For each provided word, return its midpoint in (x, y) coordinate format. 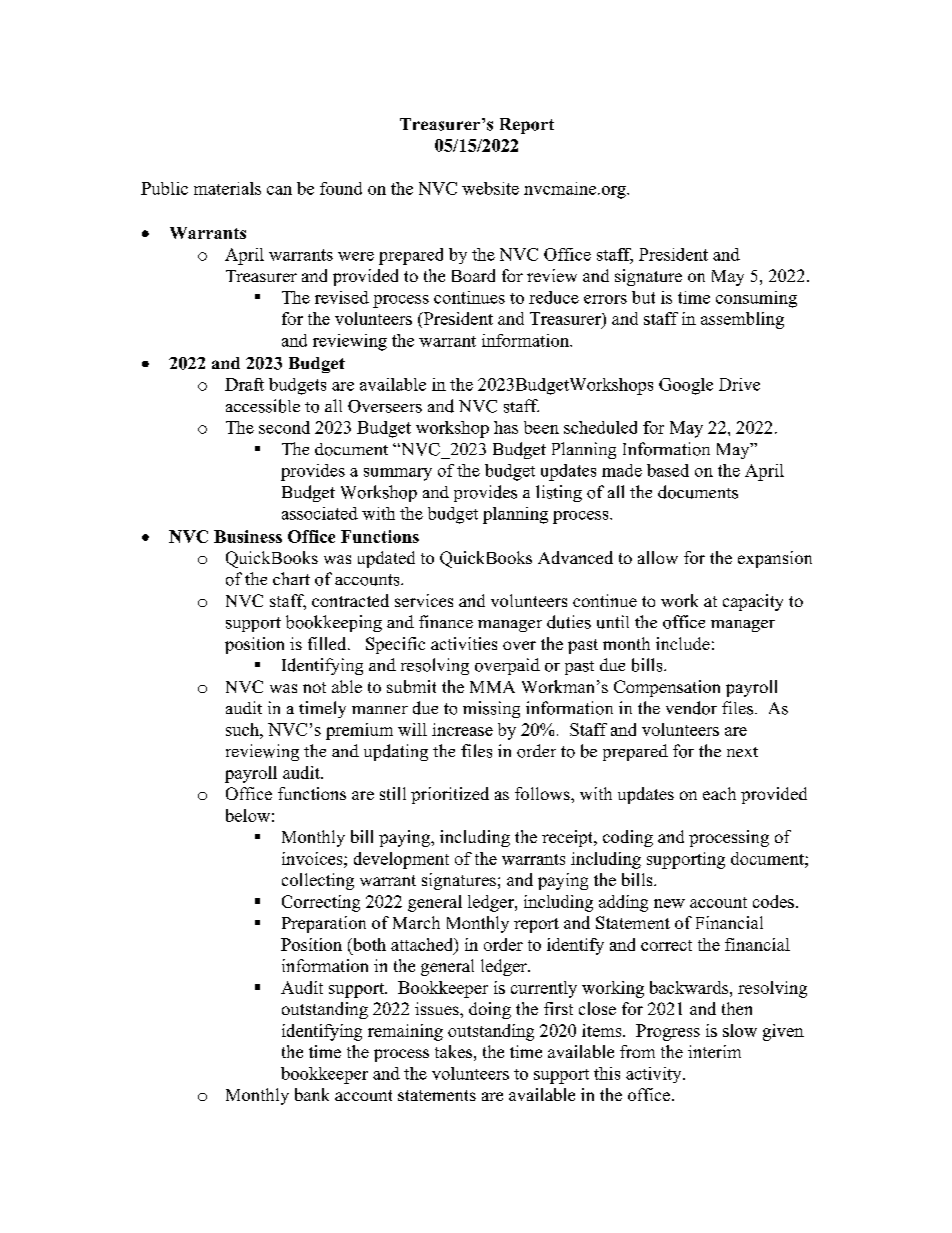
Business (248, 536)
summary (398, 474)
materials (227, 188)
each (719, 793)
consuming (756, 299)
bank (312, 1094)
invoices (313, 858)
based (668, 470)
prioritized (450, 795)
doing (490, 1010)
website (490, 188)
